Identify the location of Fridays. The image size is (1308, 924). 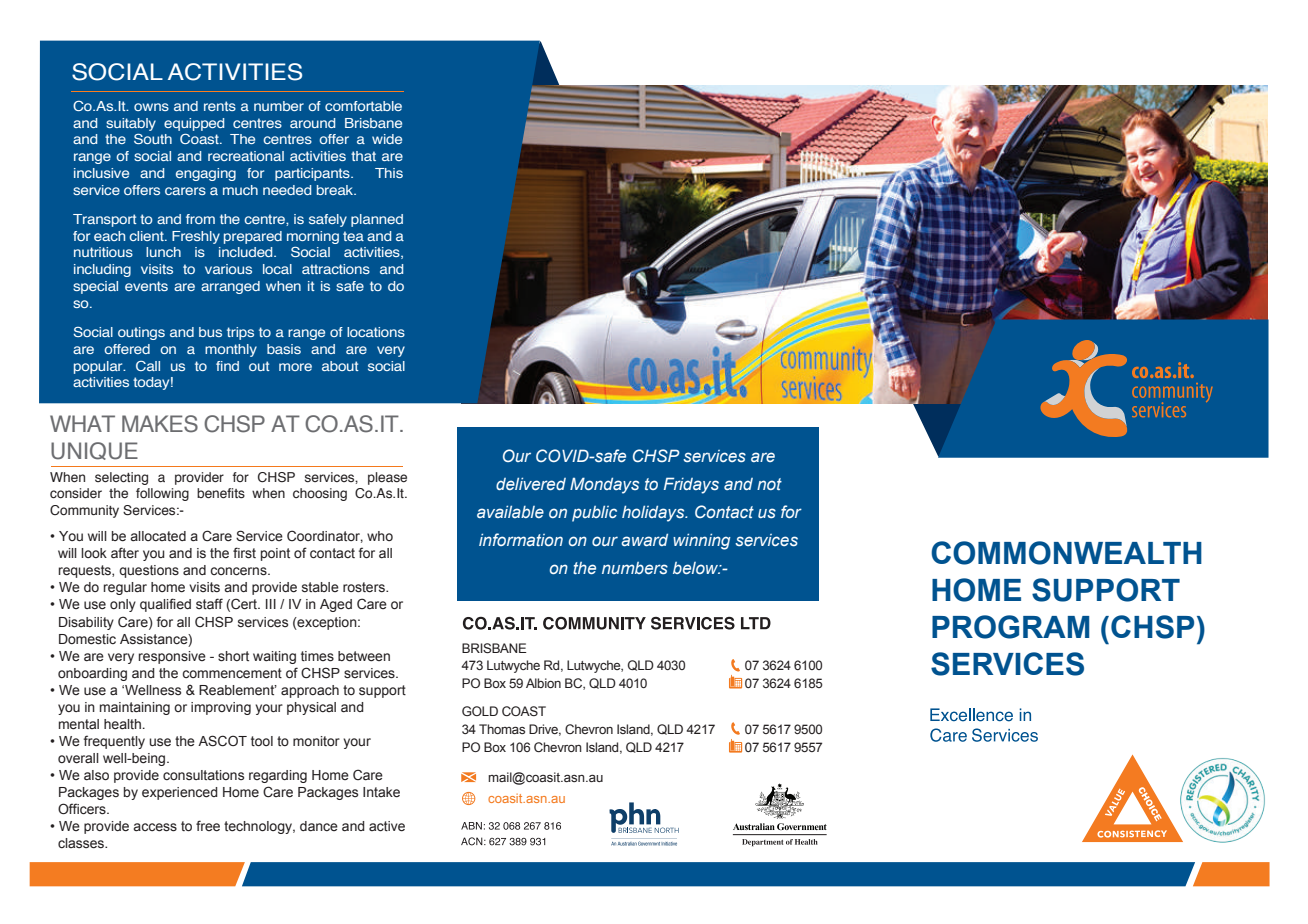
(691, 485).
